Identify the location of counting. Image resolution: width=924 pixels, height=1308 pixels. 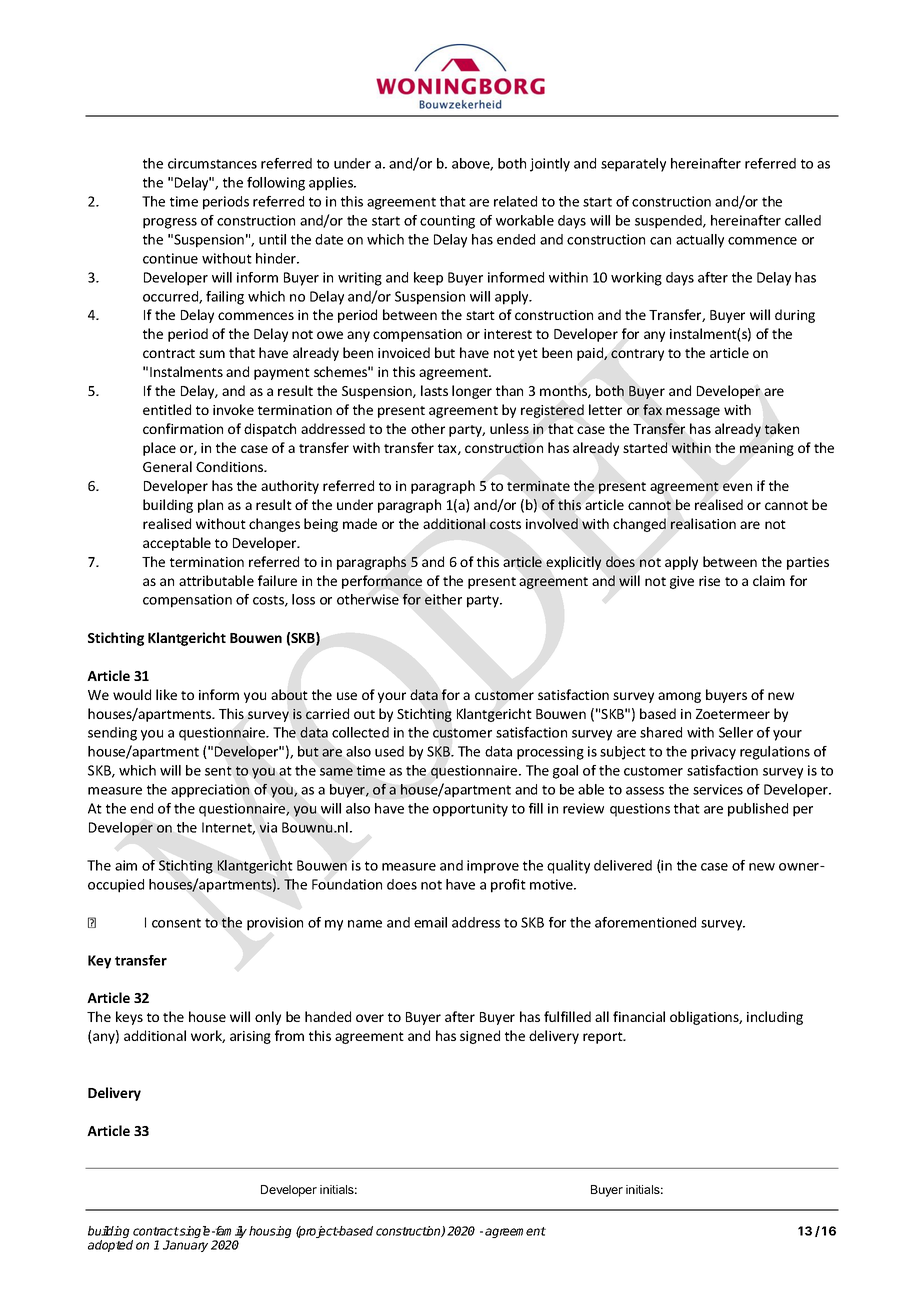
(447, 222).
